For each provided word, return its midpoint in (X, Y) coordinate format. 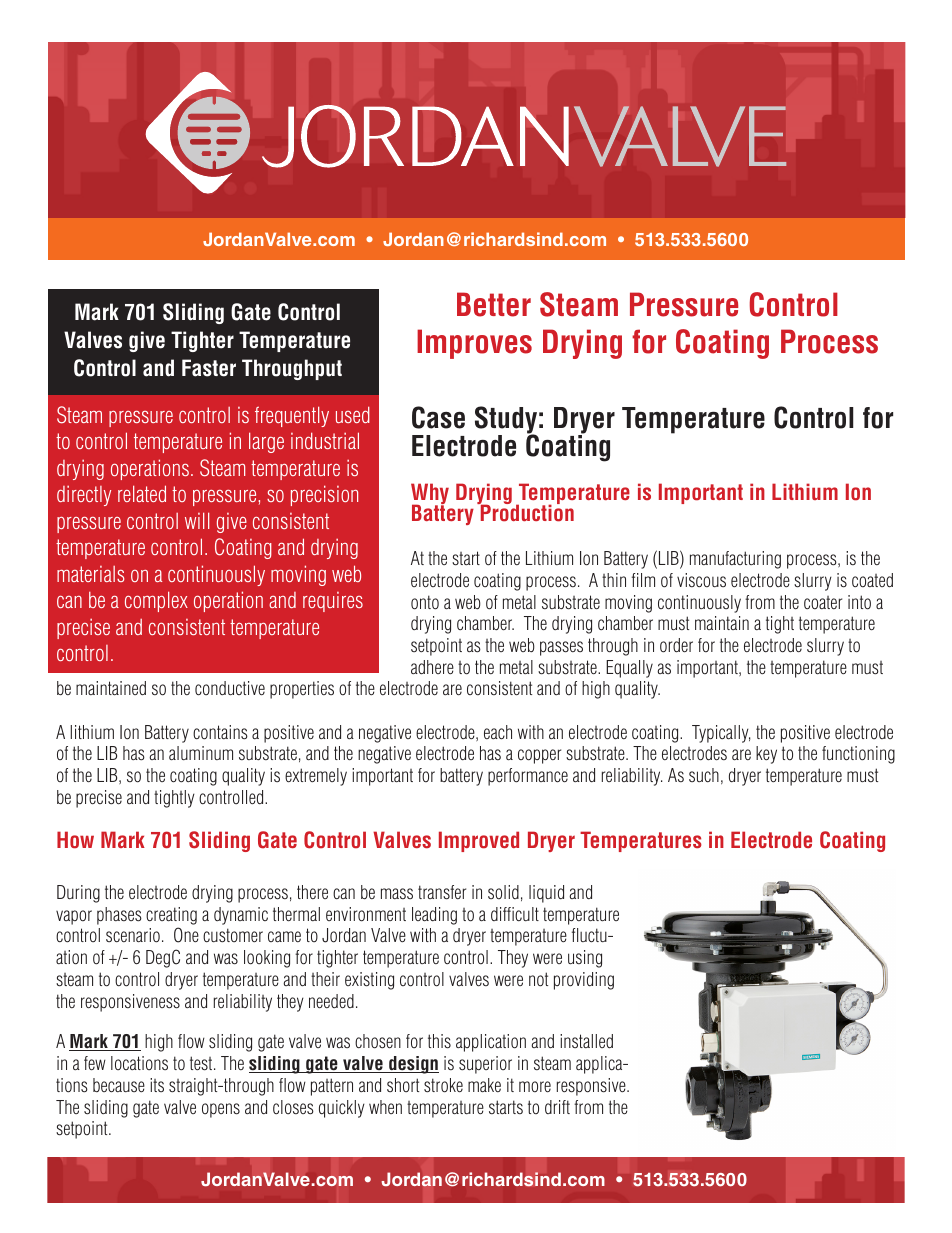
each (498, 732)
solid (503, 892)
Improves (474, 344)
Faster (209, 368)
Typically (721, 734)
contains (220, 732)
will (197, 520)
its (157, 1085)
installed (586, 1041)
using (585, 959)
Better (494, 304)
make (484, 1085)
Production (526, 512)
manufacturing (735, 560)
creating (171, 916)
